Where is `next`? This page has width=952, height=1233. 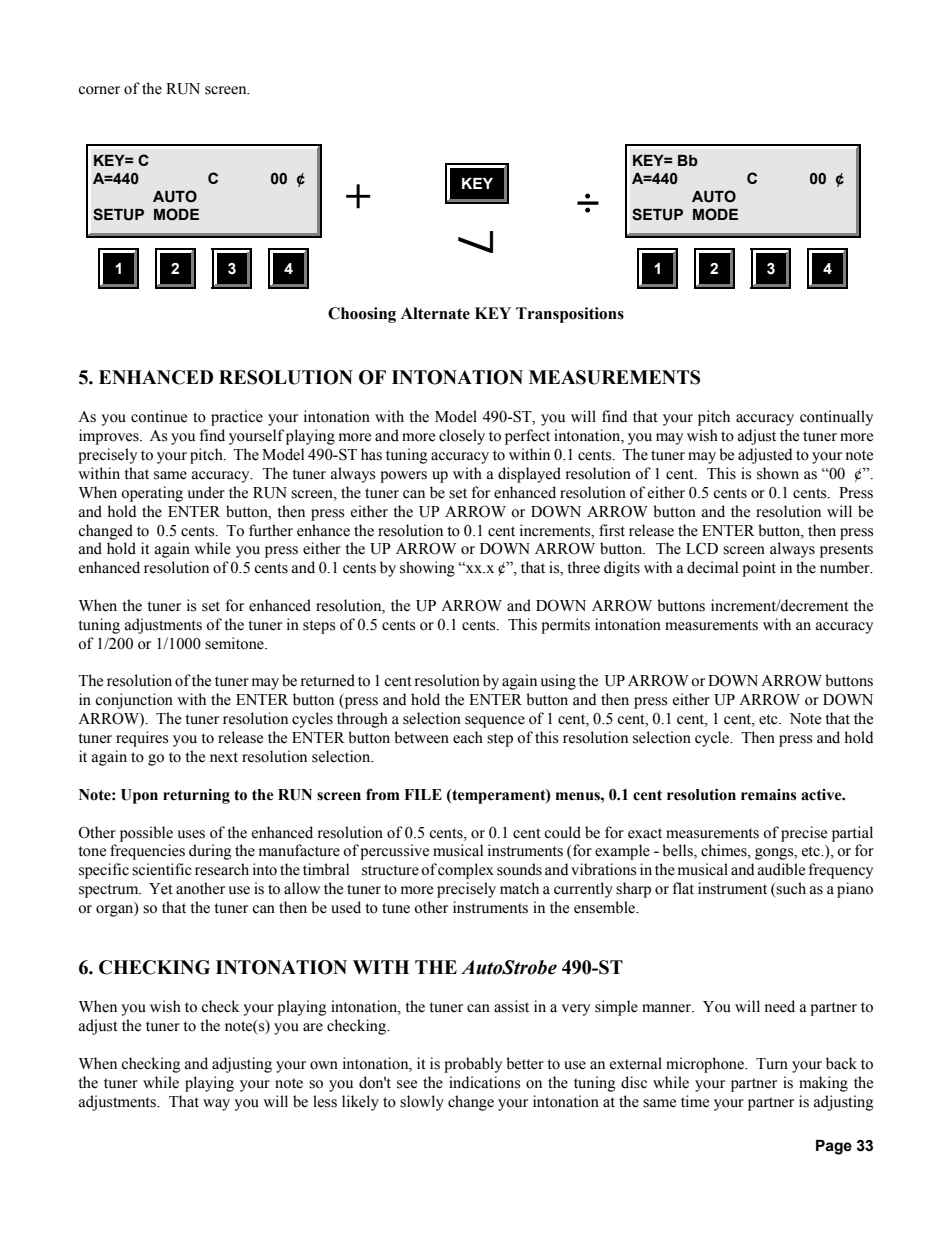
next is located at coordinates (224, 757).
